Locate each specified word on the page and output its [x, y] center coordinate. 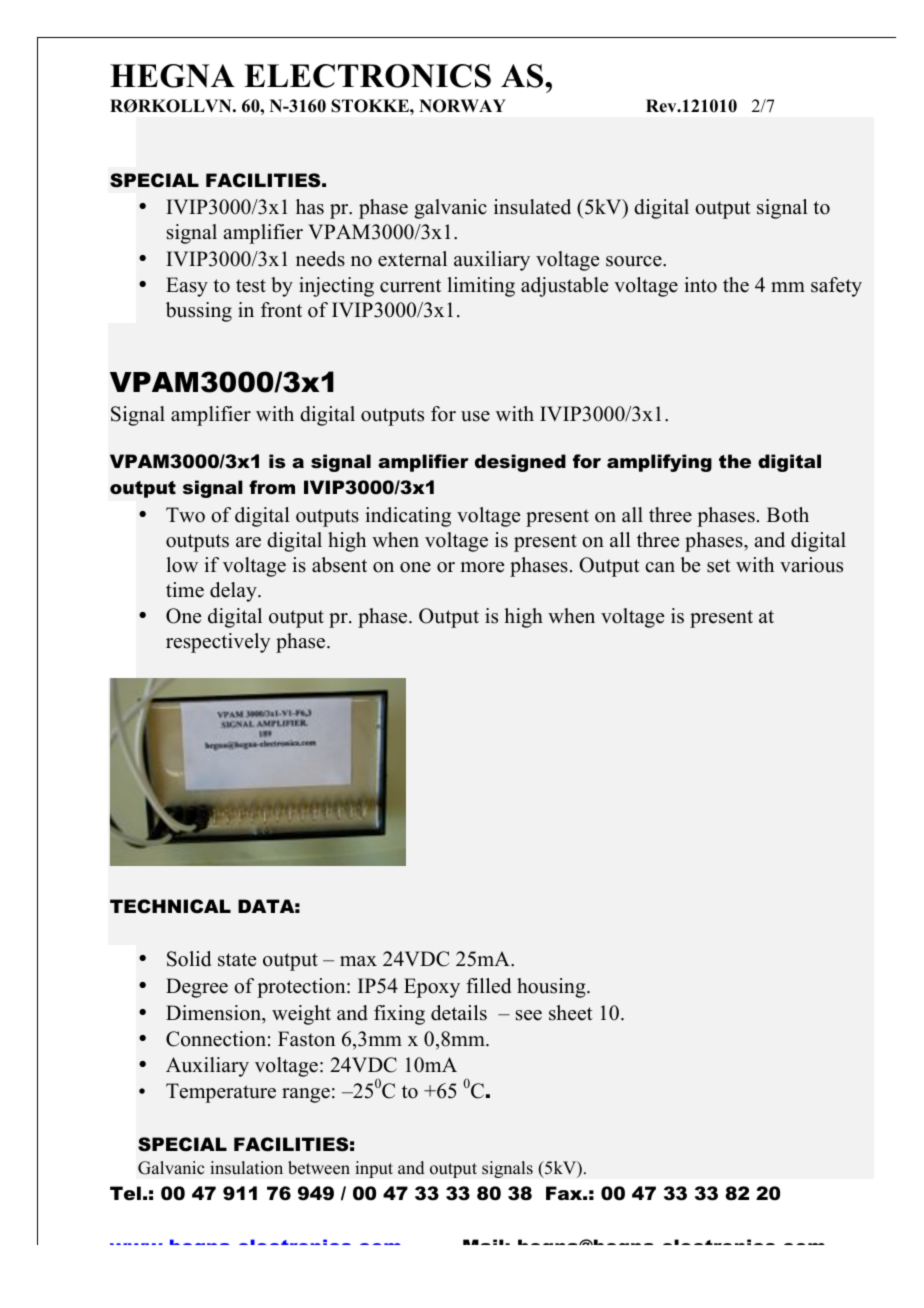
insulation [246, 1168]
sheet [571, 1013]
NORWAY [462, 106]
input [374, 1169]
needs [320, 259]
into [700, 285]
